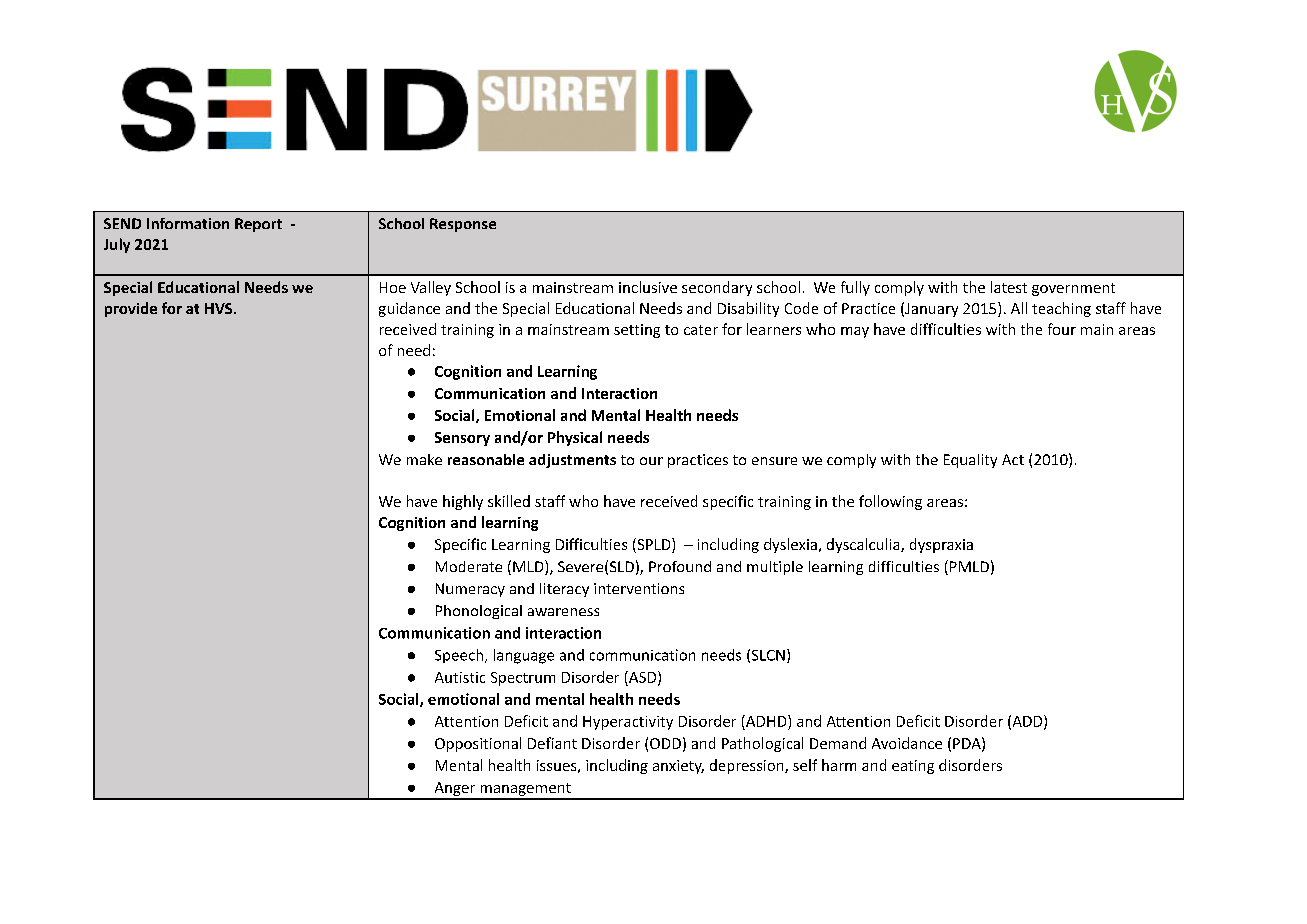 This image has height=924, width=1307. Describe the element at coordinates (258, 225) in the image. I see `Report` at that location.
